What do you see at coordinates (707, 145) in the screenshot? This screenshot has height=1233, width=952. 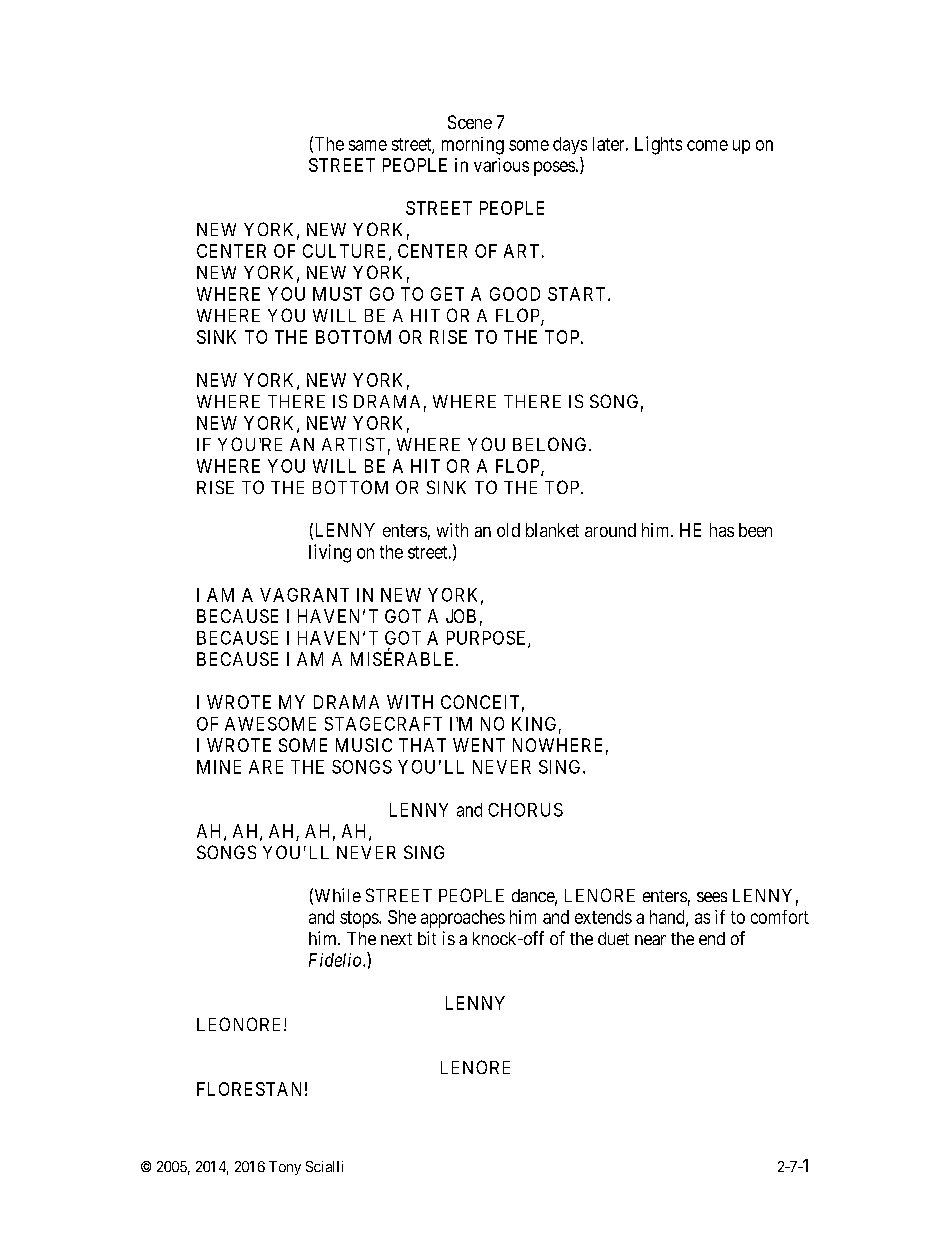 I see `come` at bounding box center [707, 145].
